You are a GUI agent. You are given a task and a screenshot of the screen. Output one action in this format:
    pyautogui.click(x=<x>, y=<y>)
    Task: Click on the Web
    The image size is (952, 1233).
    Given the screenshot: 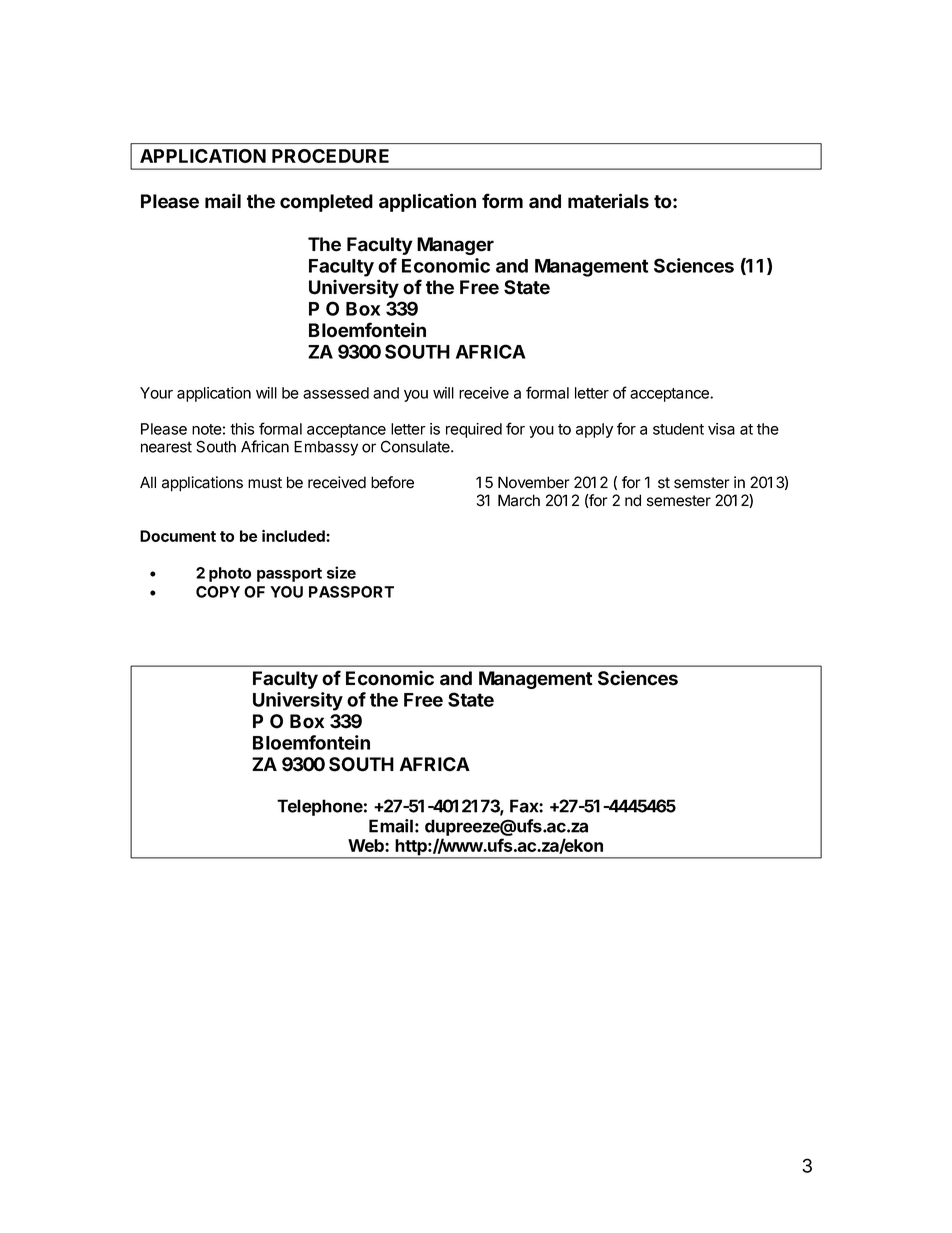 What is the action you would take?
    pyautogui.click(x=367, y=845)
